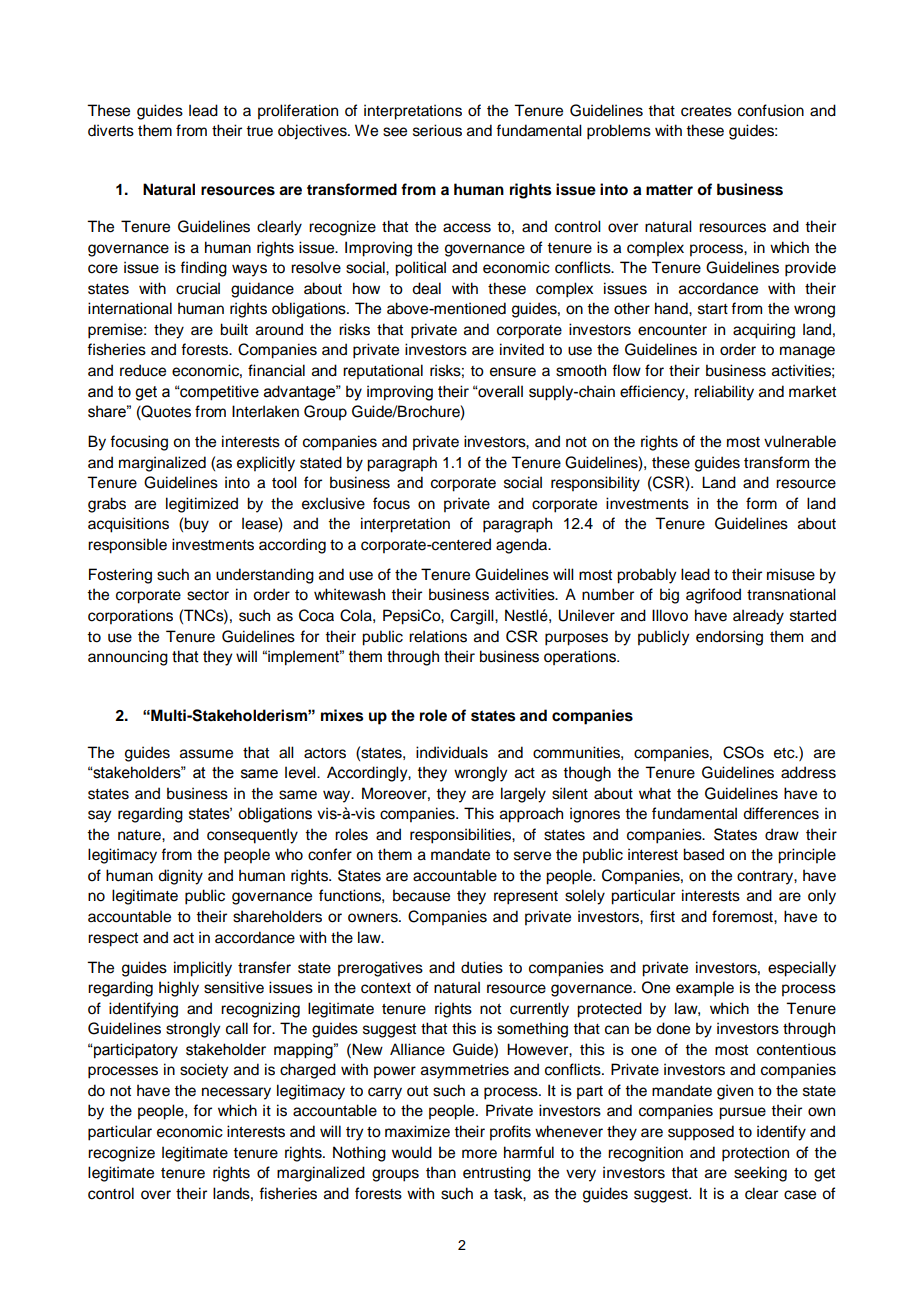 This page has width=924, height=1308. Describe the element at coordinates (755, 1154) in the page. I see `protection` at that location.
